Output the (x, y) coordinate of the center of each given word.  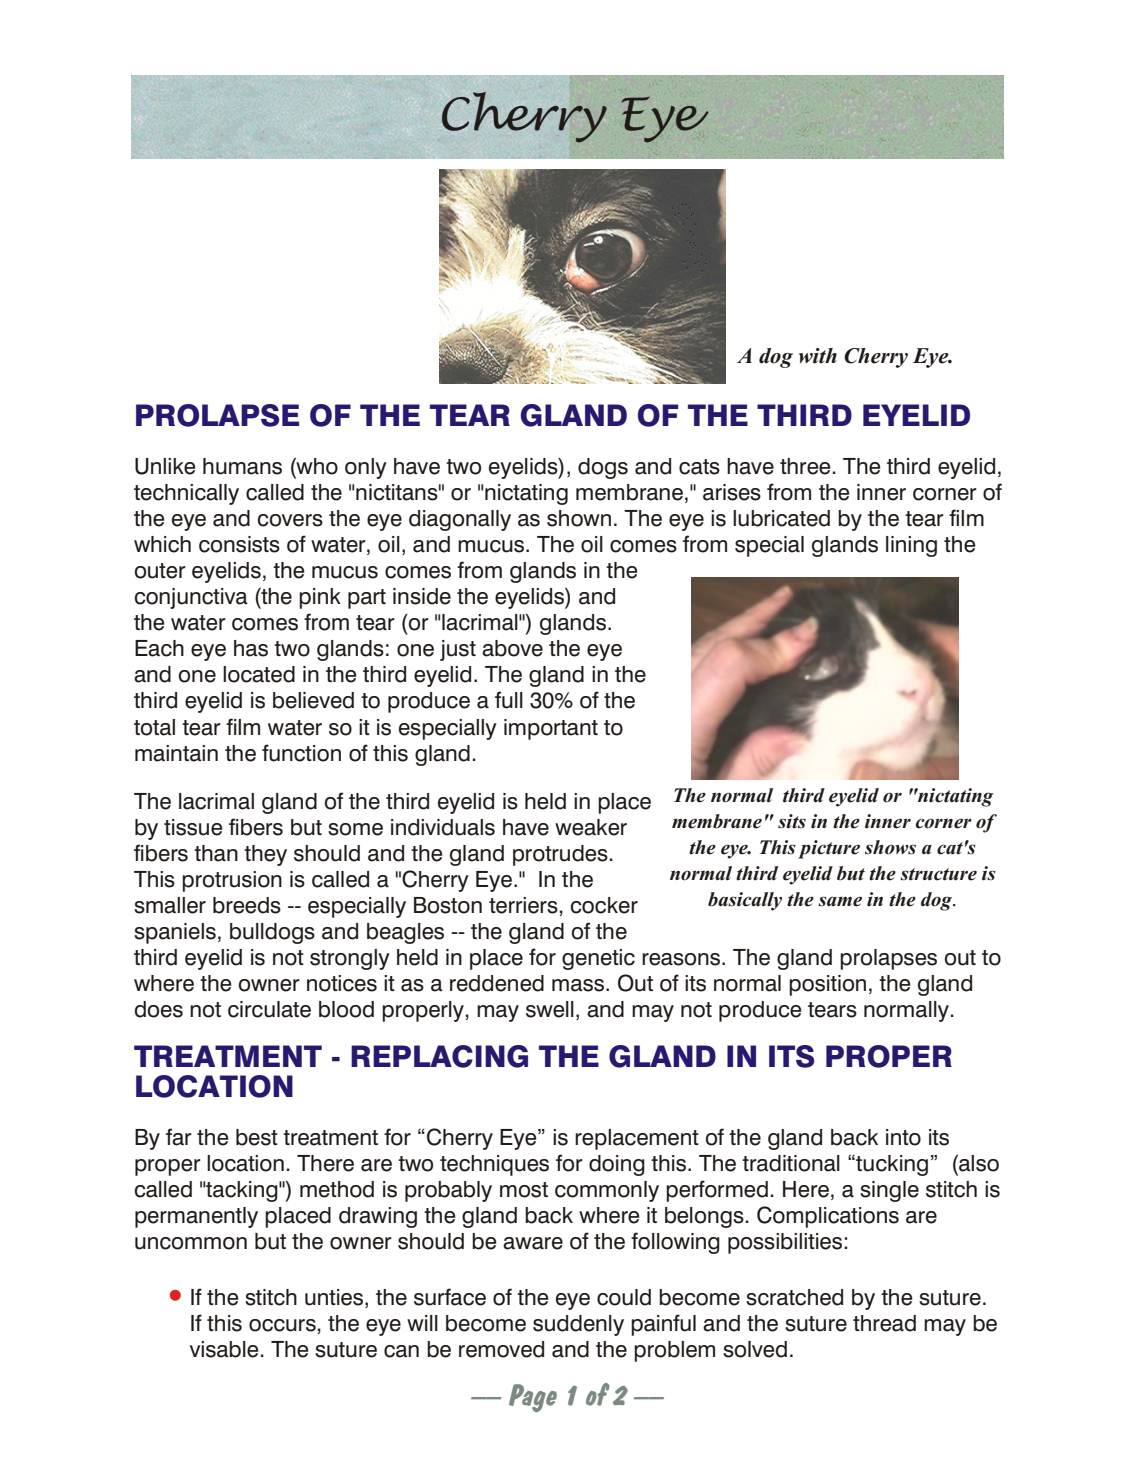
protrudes (560, 855)
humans (242, 466)
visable (224, 1349)
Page (533, 1398)
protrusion (232, 881)
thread (884, 1323)
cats (699, 467)
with (818, 356)
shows (890, 847)
